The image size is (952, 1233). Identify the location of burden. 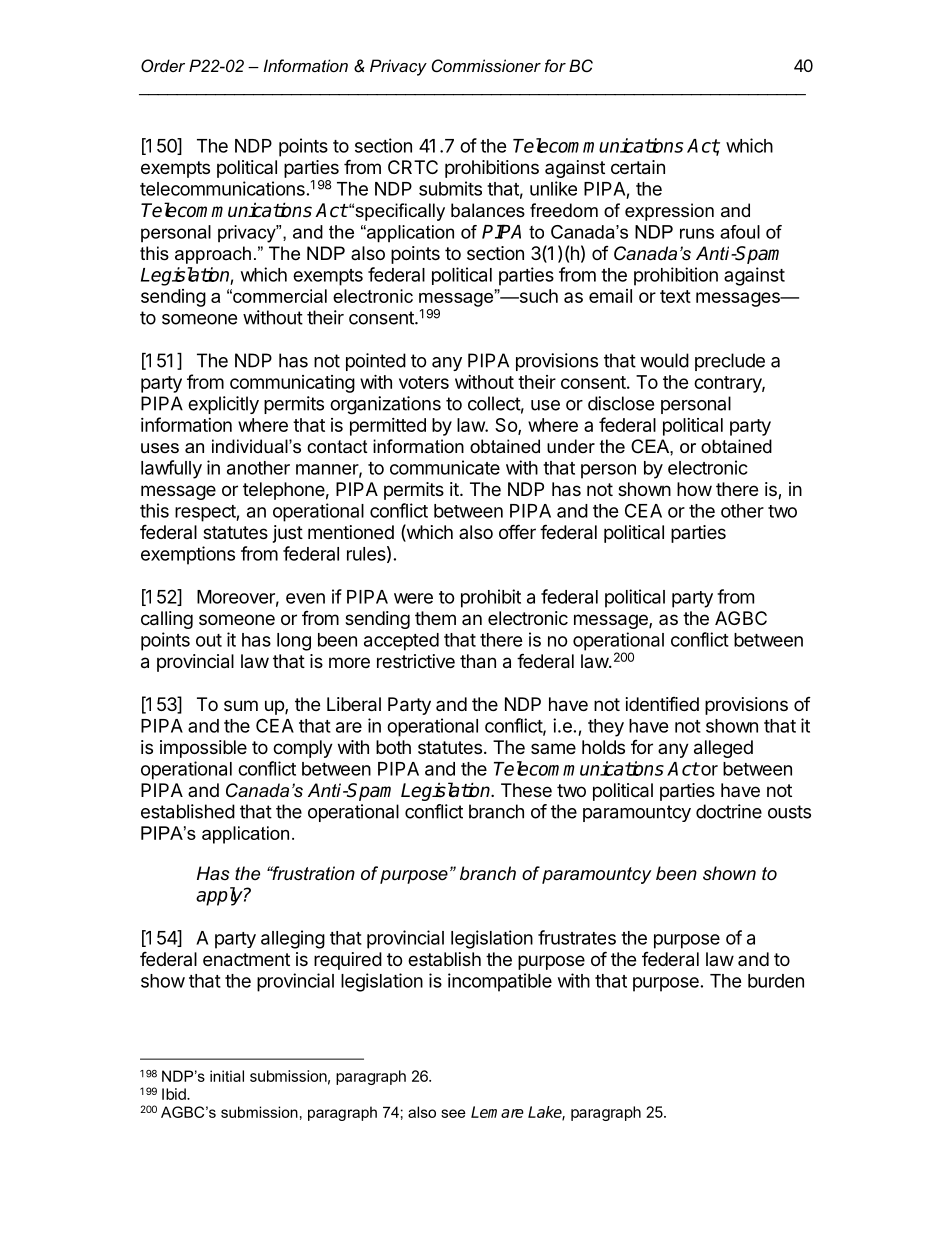
(776, 981).
